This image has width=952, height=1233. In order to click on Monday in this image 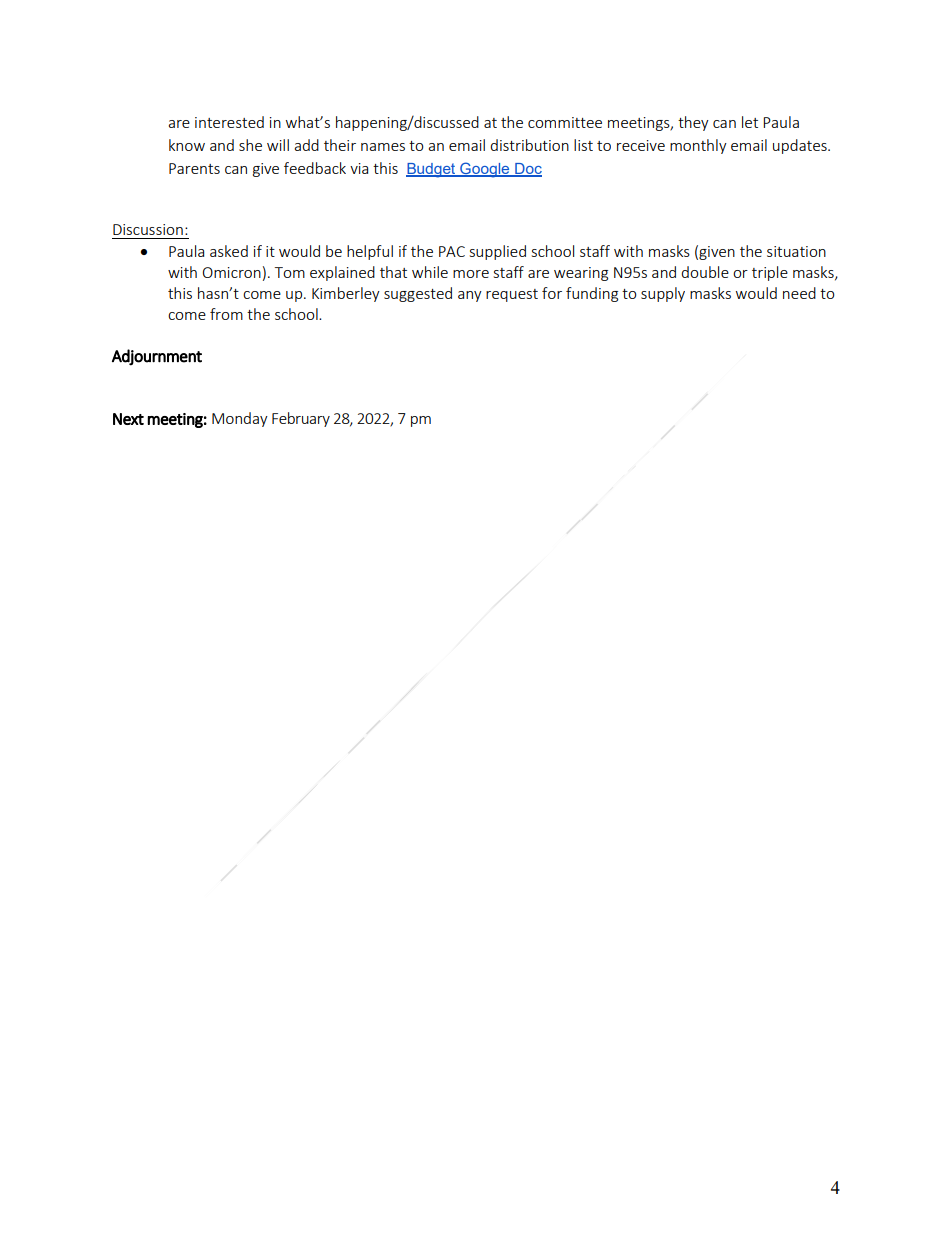, I will do `click(240, 419)`.
